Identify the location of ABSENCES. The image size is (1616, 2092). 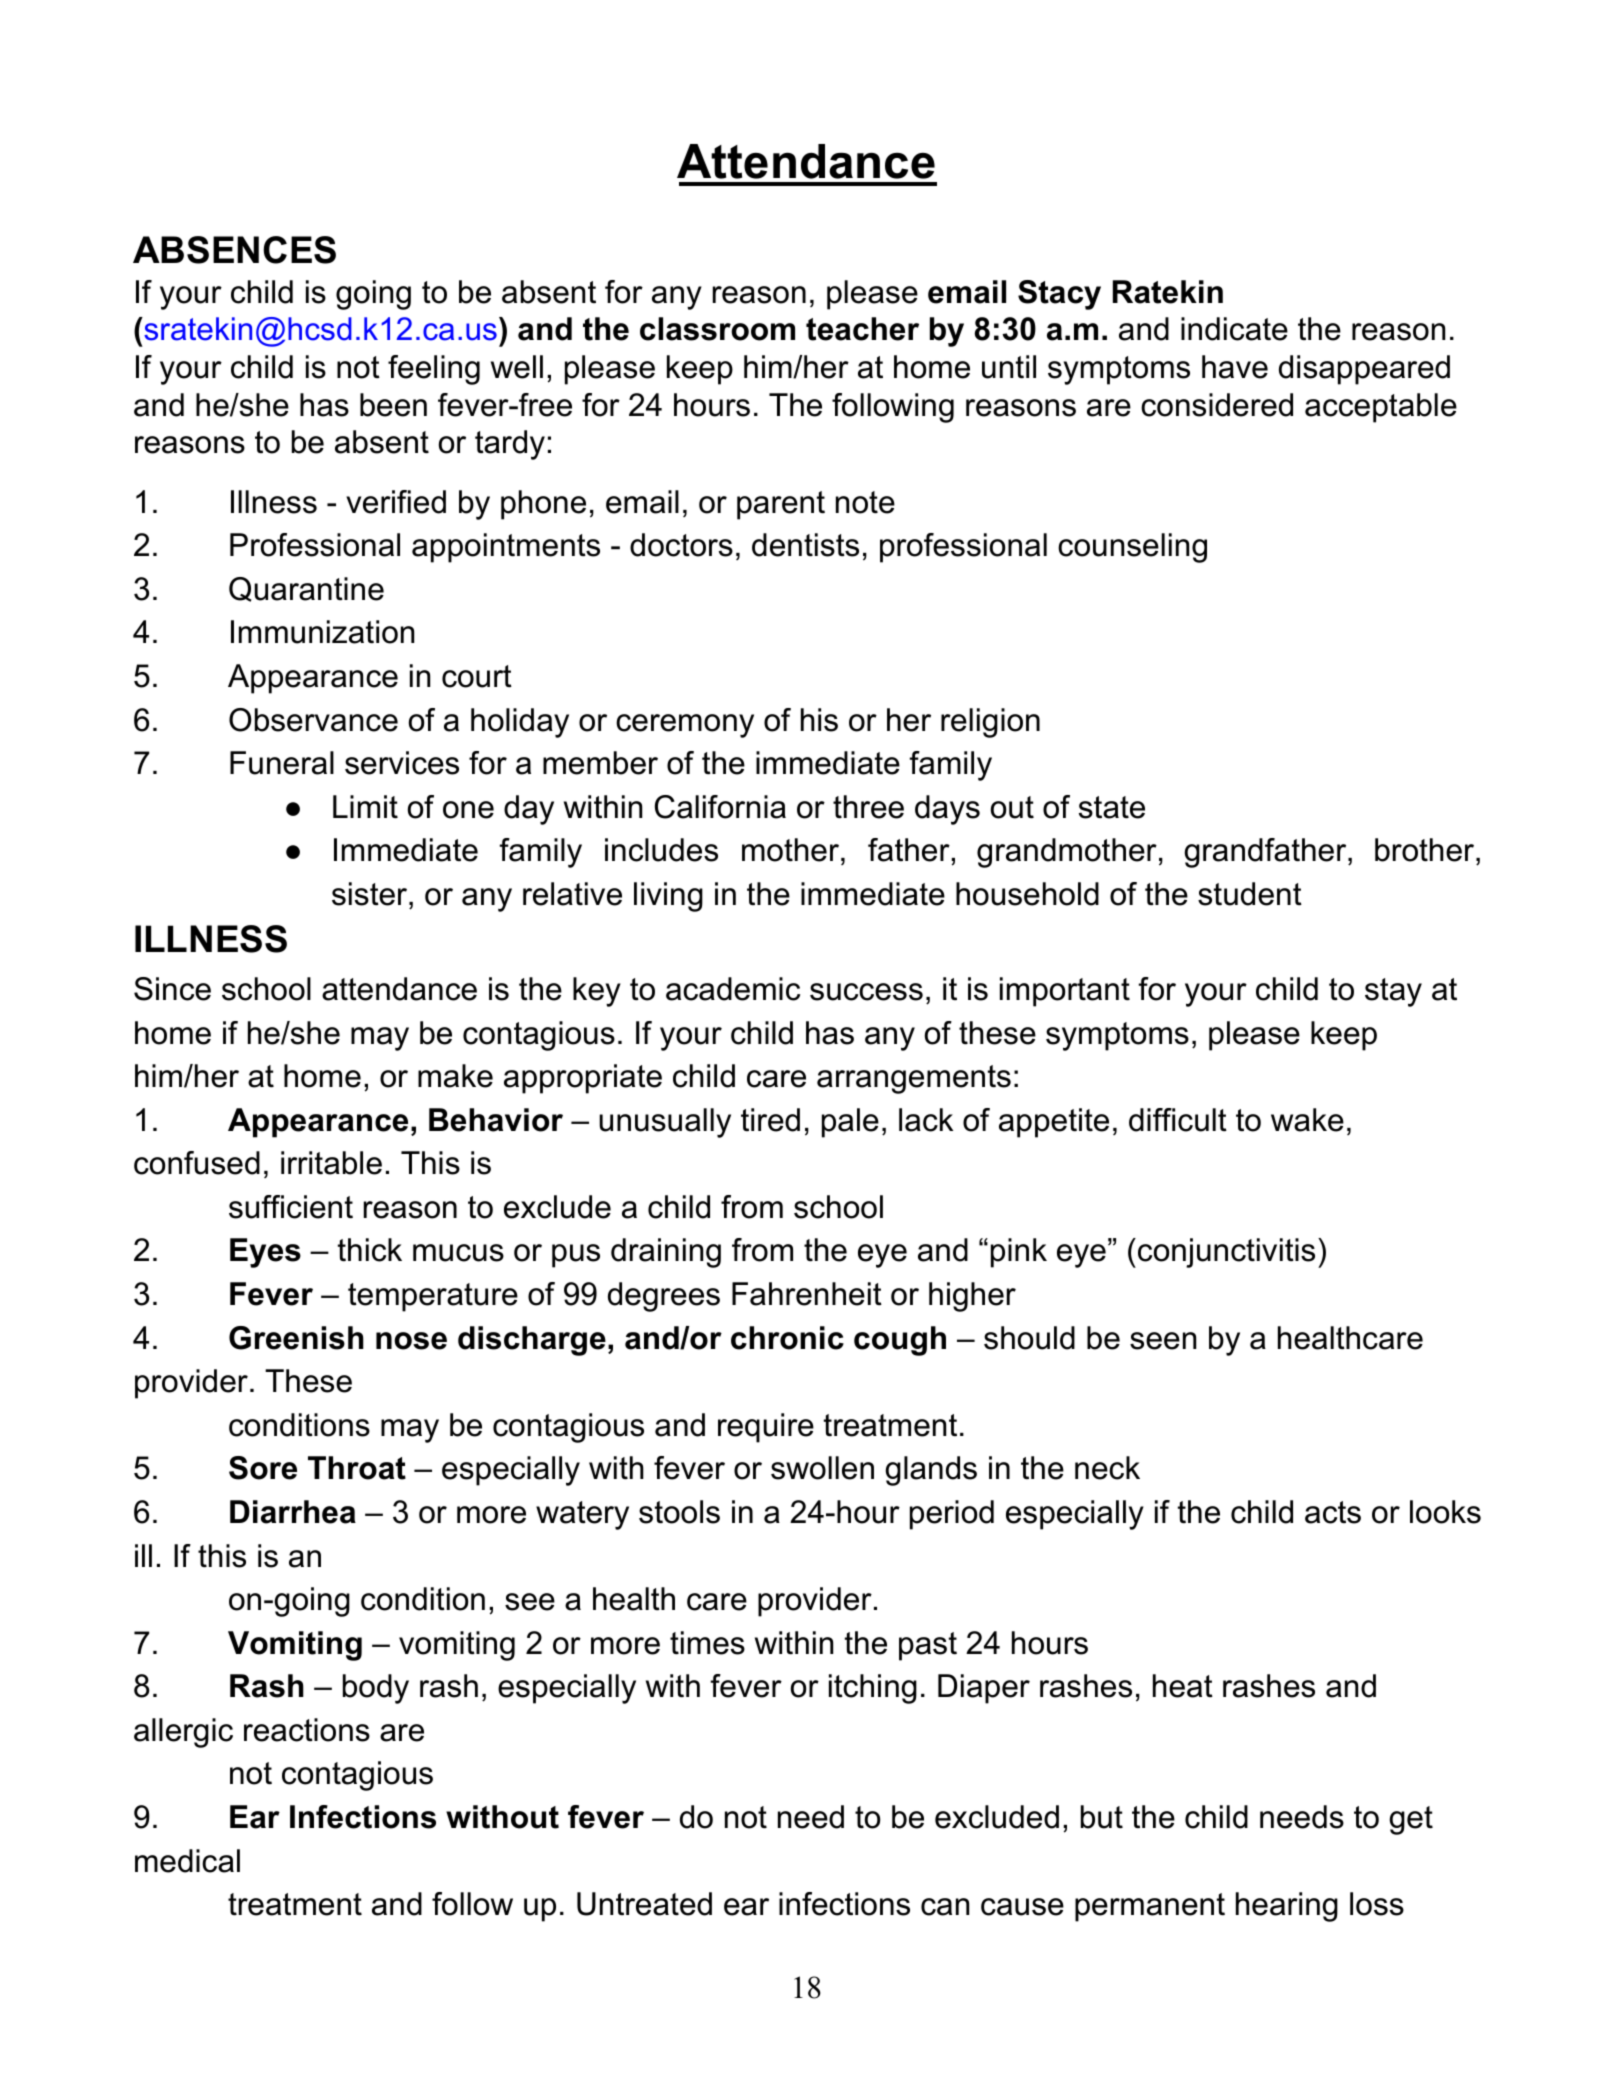
(234, 250).
